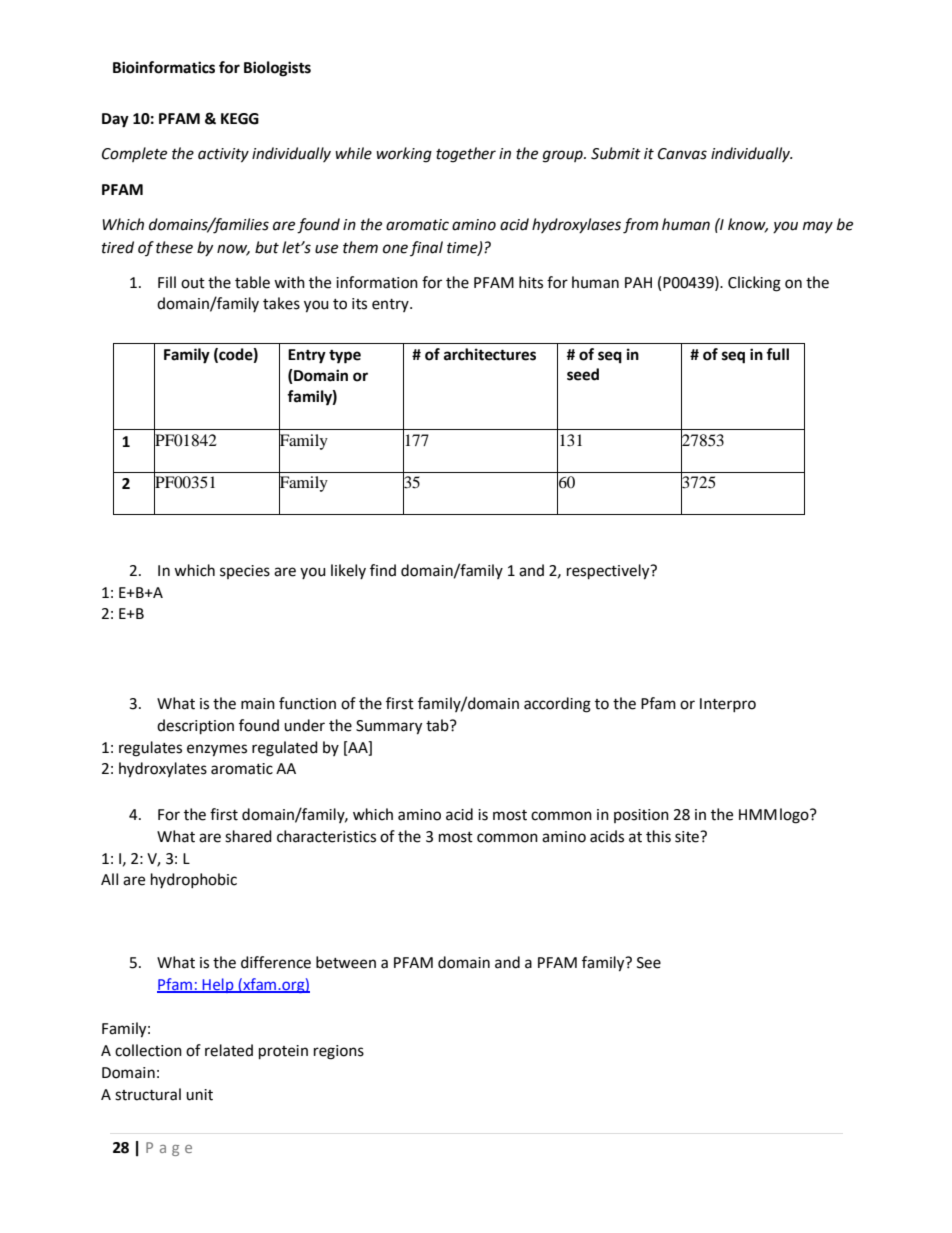 The height and width of the screenshot is (1233, 952). I want to click on regions, so click(339, 1052).
